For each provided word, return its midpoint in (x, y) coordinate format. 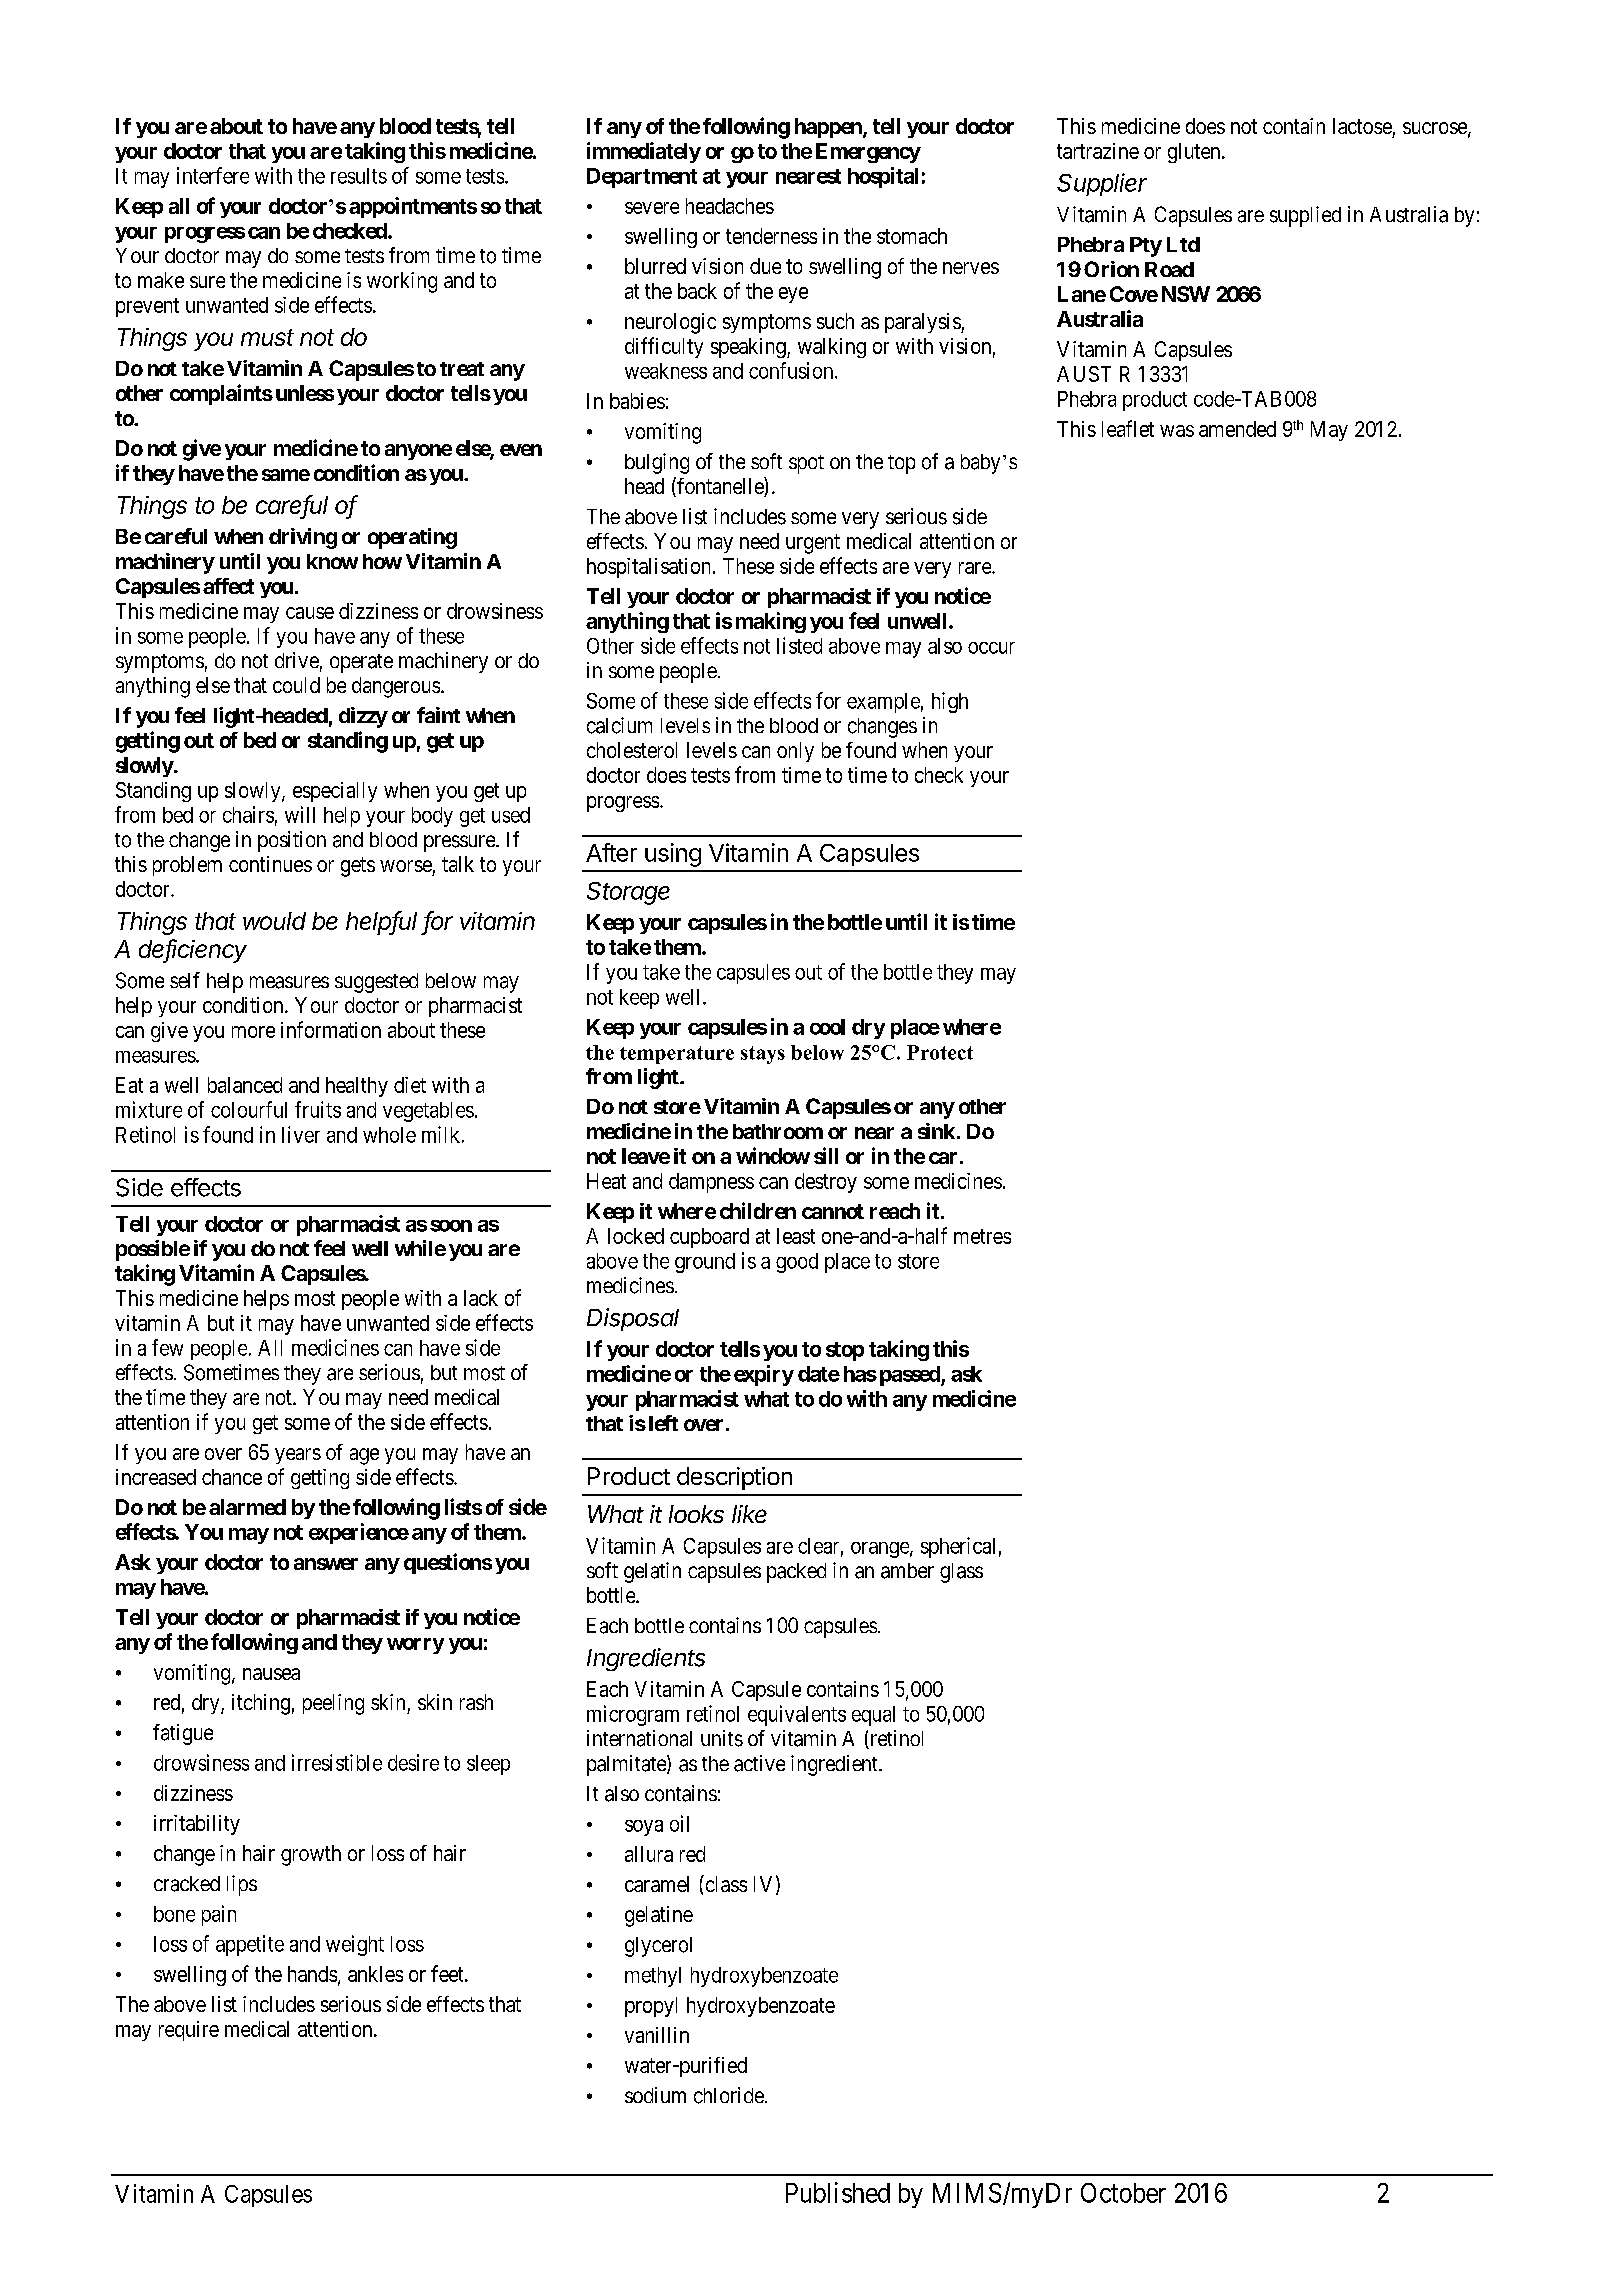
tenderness (771, 236)
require (189, 2031)
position (292, 841)
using (673, 855)
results (359, 176)
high (950, 702)
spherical (958, 1547)
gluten (1195, 153)
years (298, 1456)
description (734, 1478)
